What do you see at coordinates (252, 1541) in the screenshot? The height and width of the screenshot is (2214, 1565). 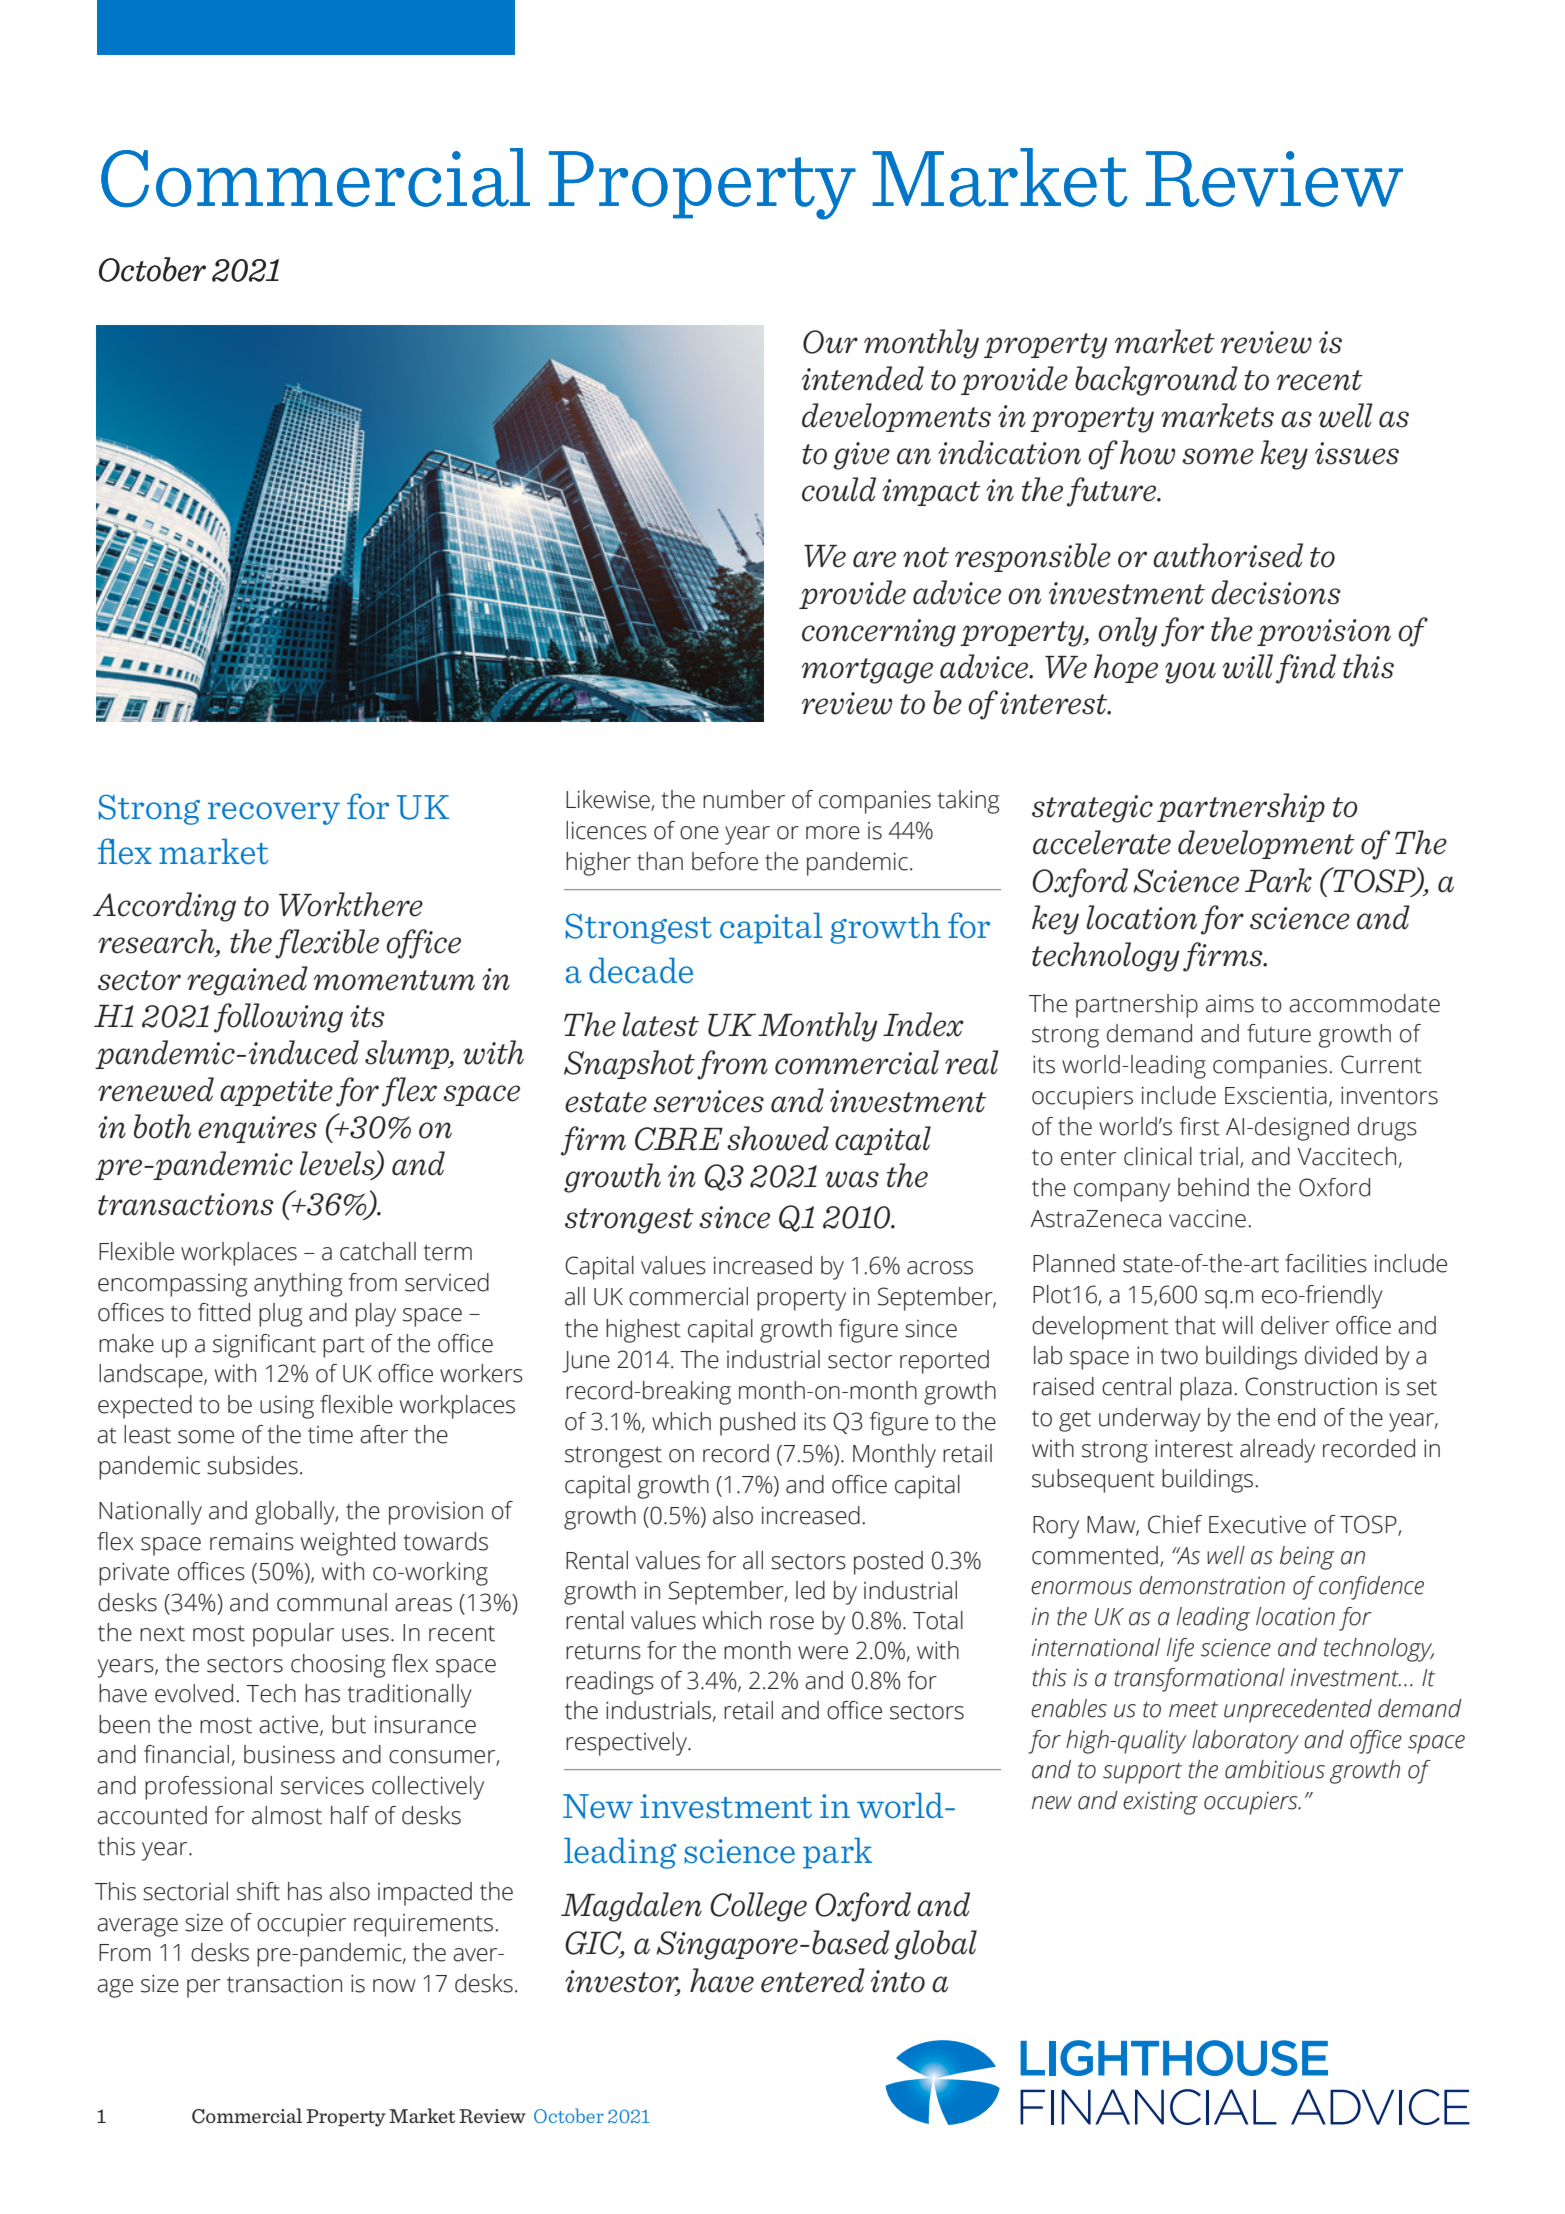 I see `remains` at bounding box center [252, 1541].
